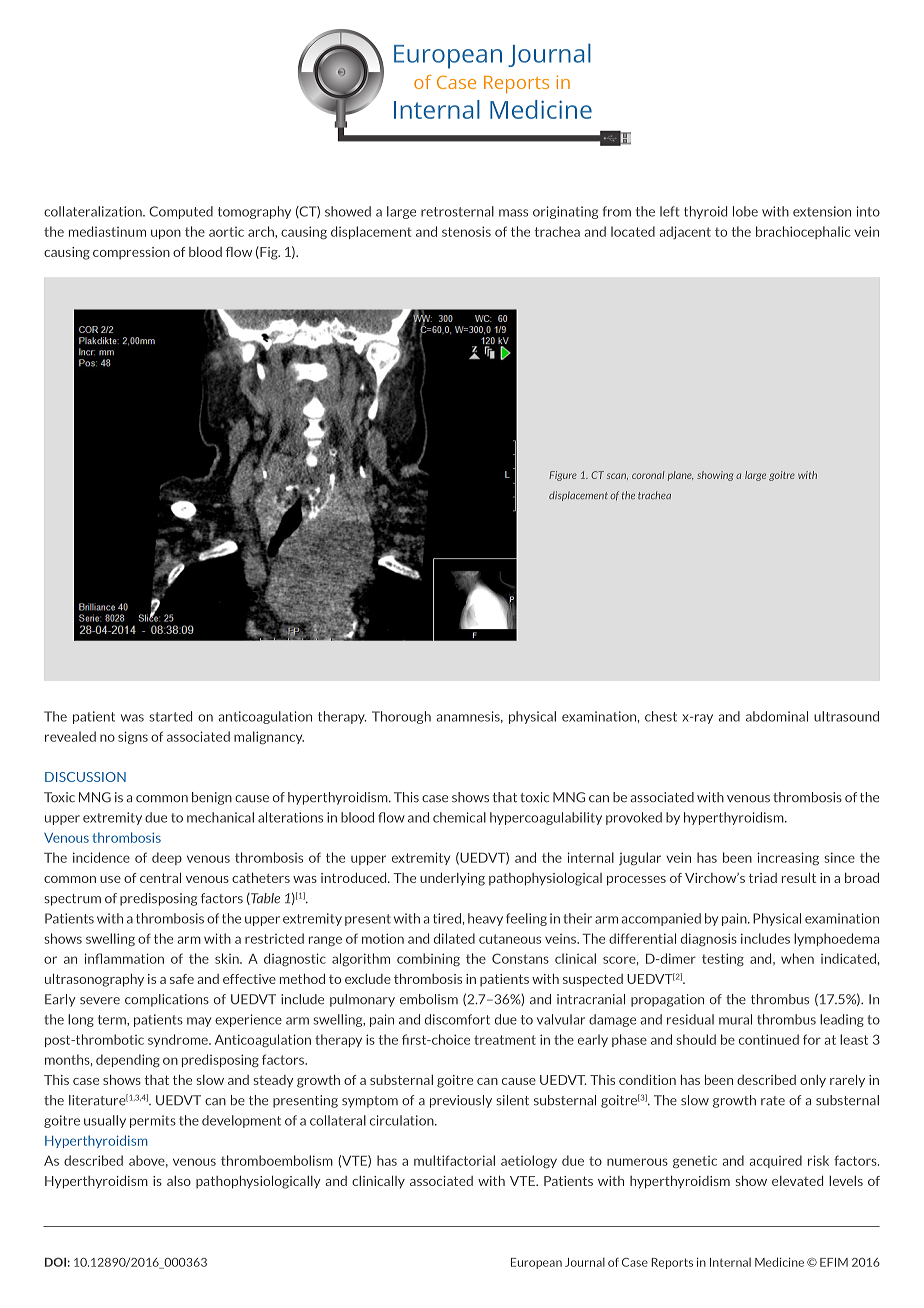 The height and width of the screenshot is (1308, 924). Describe the element at coordinates (777, 716) in the screenshot. I see `abdominal` at that location.
